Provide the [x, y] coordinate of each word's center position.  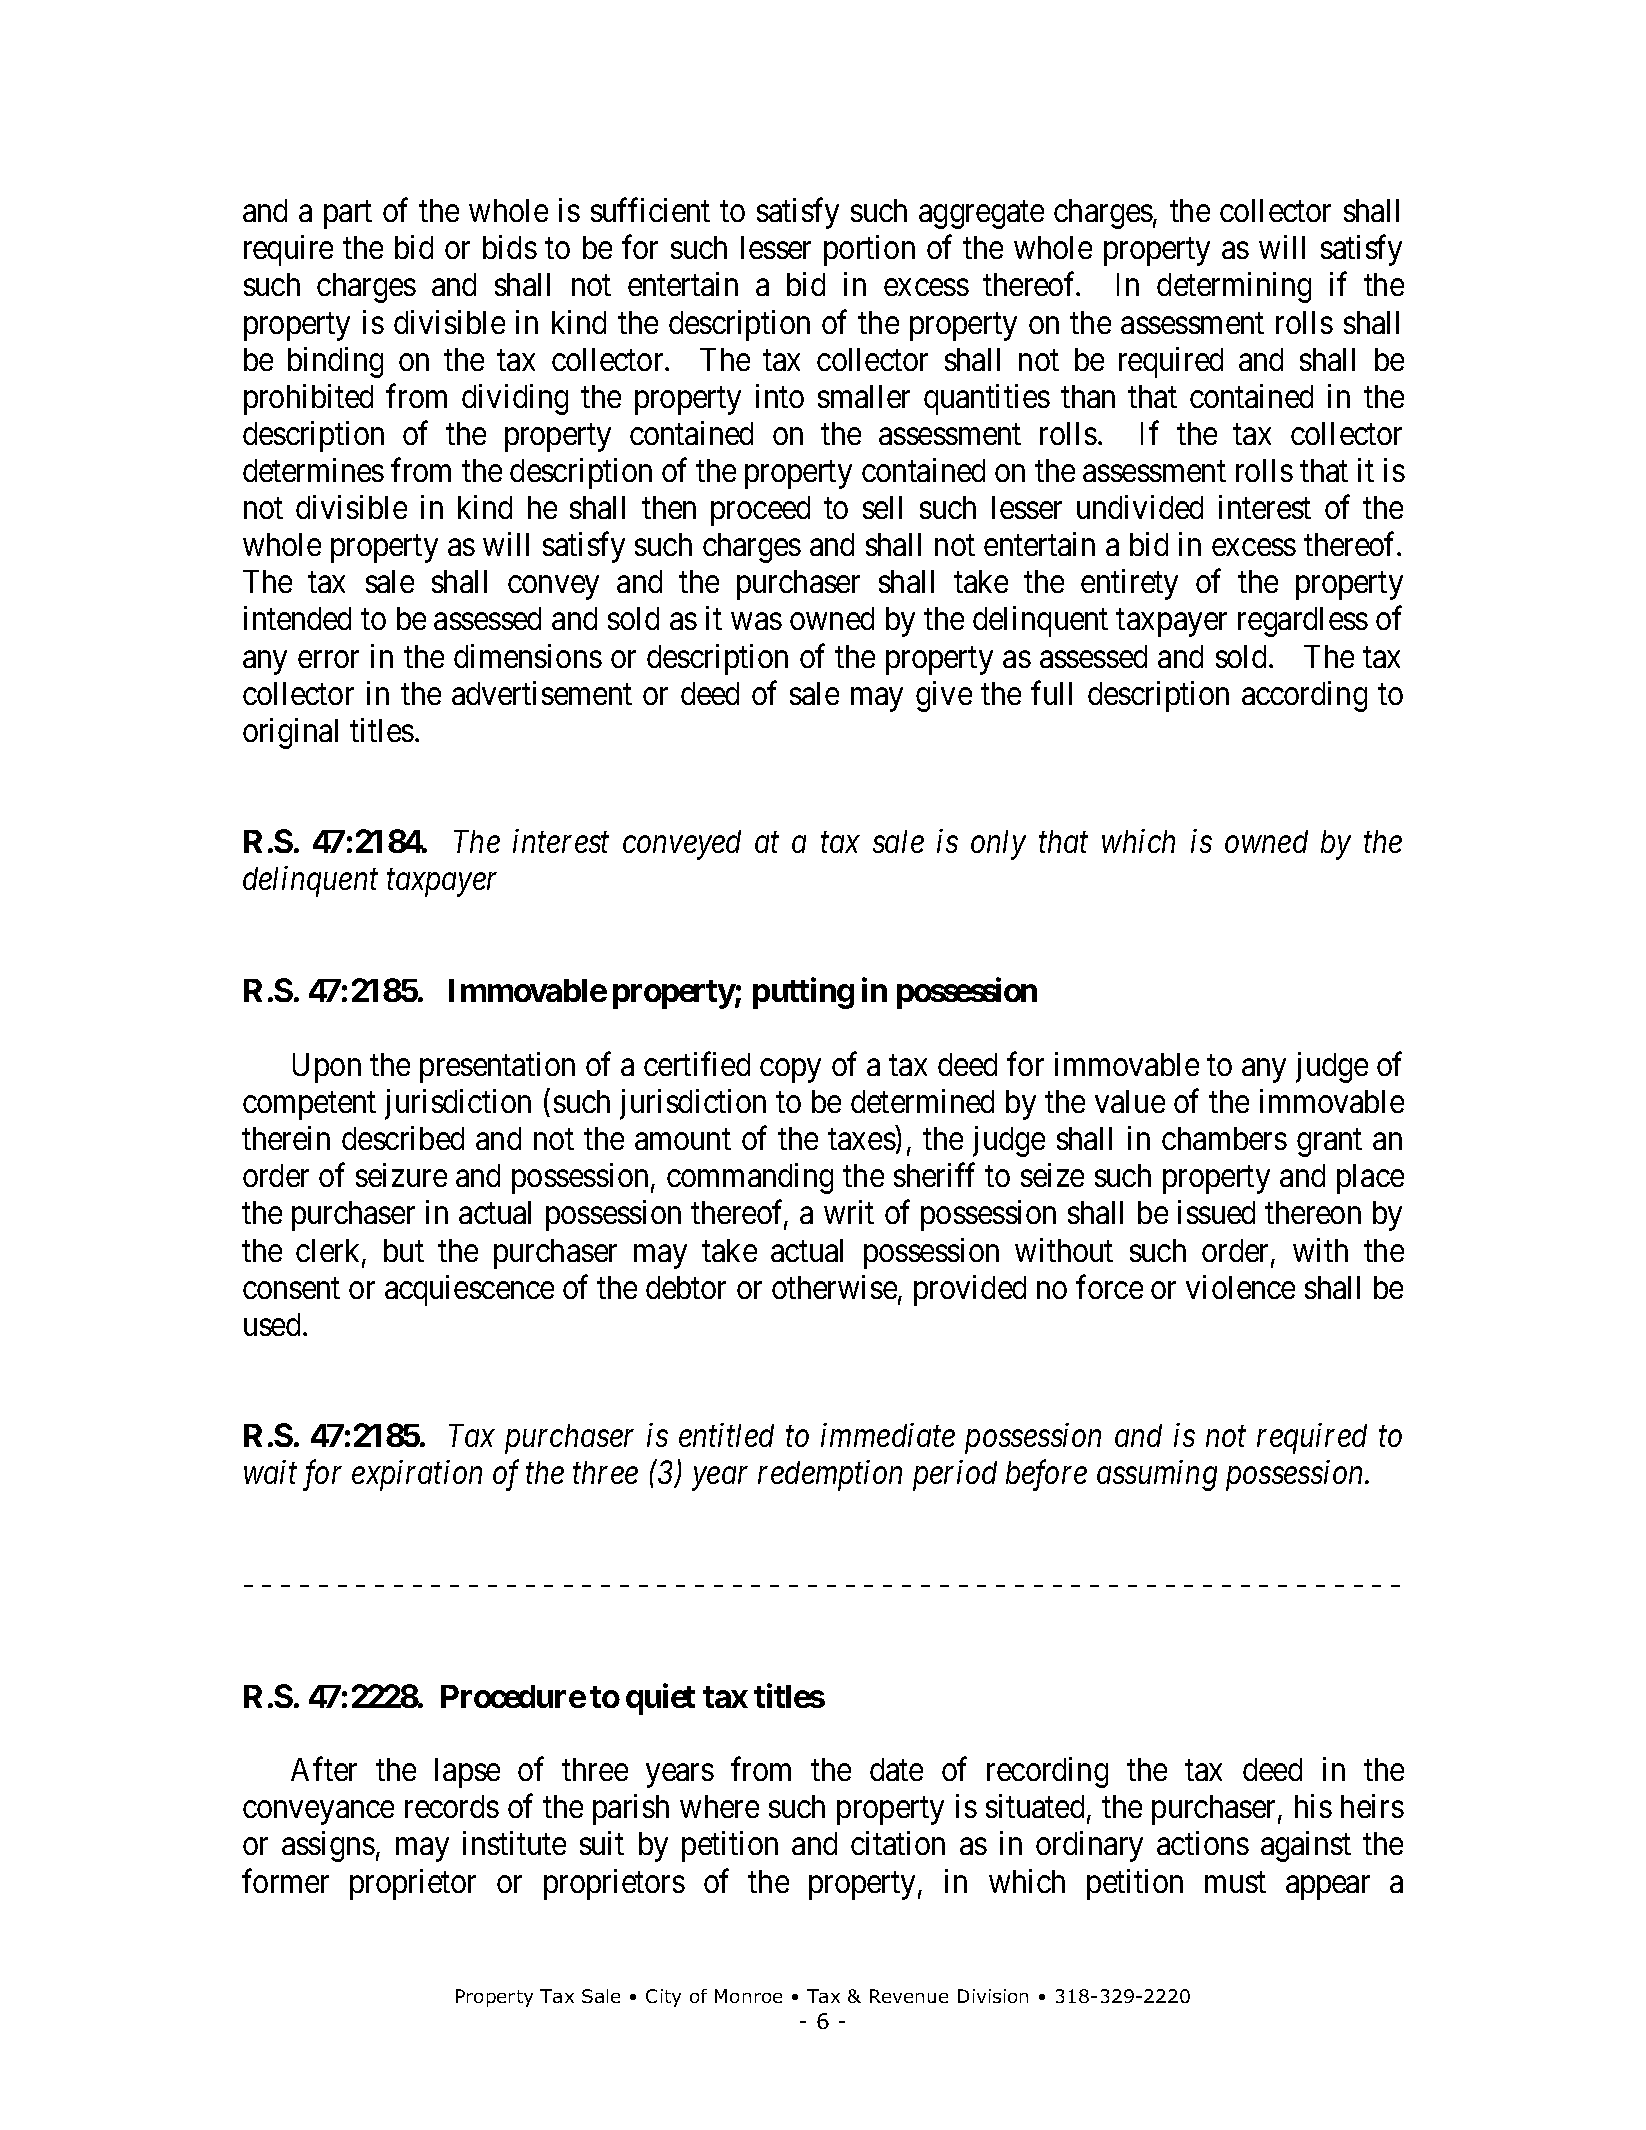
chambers [1224, 1138]
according [1304, 696]
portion [869, 250]
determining [1234, 287]
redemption [830, 1475]
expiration [417, 1476]
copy [790, 1071]
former [285, 1881]
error [328, 659]
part [348, 215]
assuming [1157, 1476]
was [757, 622]
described [403, 1138]
